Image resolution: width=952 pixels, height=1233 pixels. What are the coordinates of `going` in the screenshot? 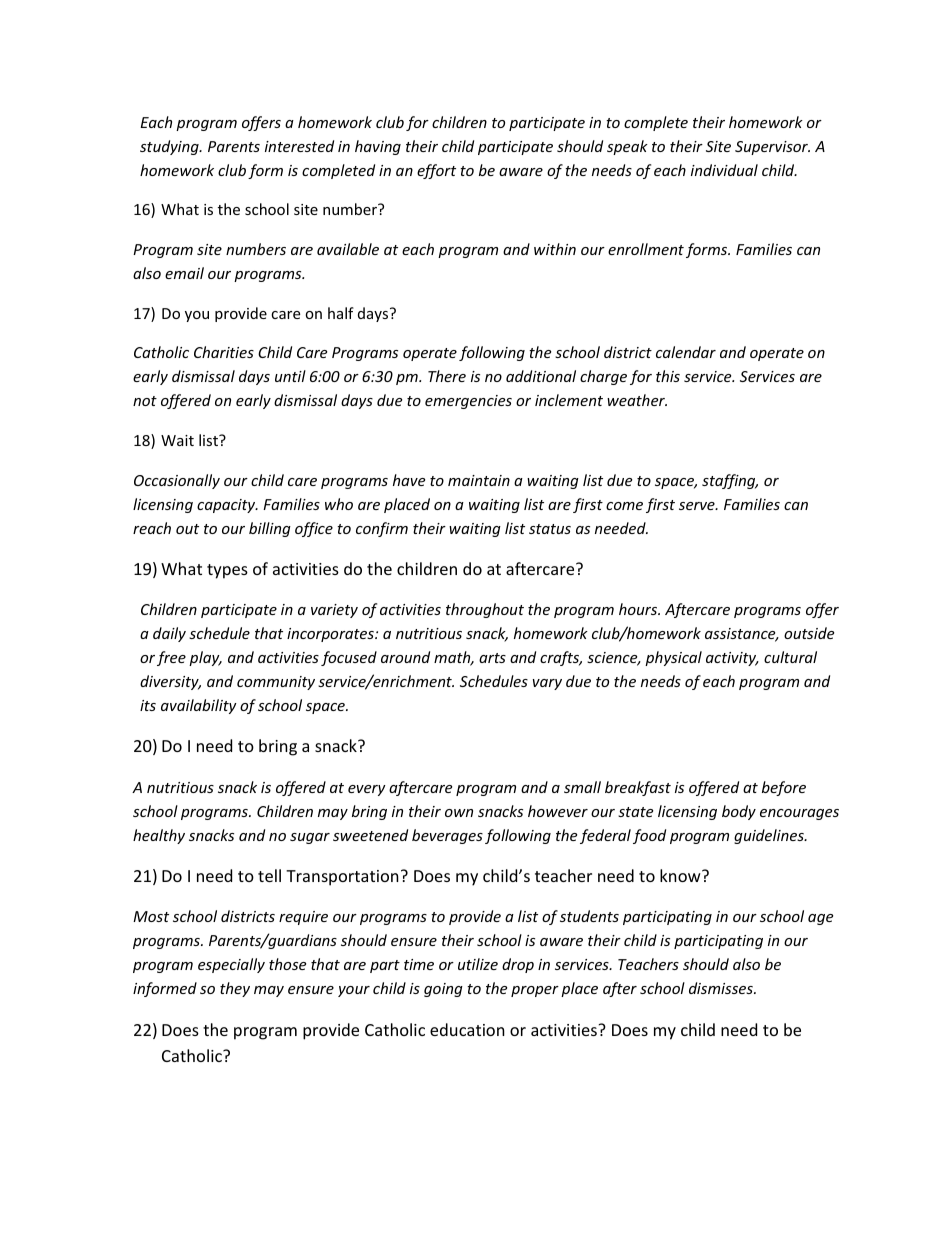 It's located at (443, 990).
